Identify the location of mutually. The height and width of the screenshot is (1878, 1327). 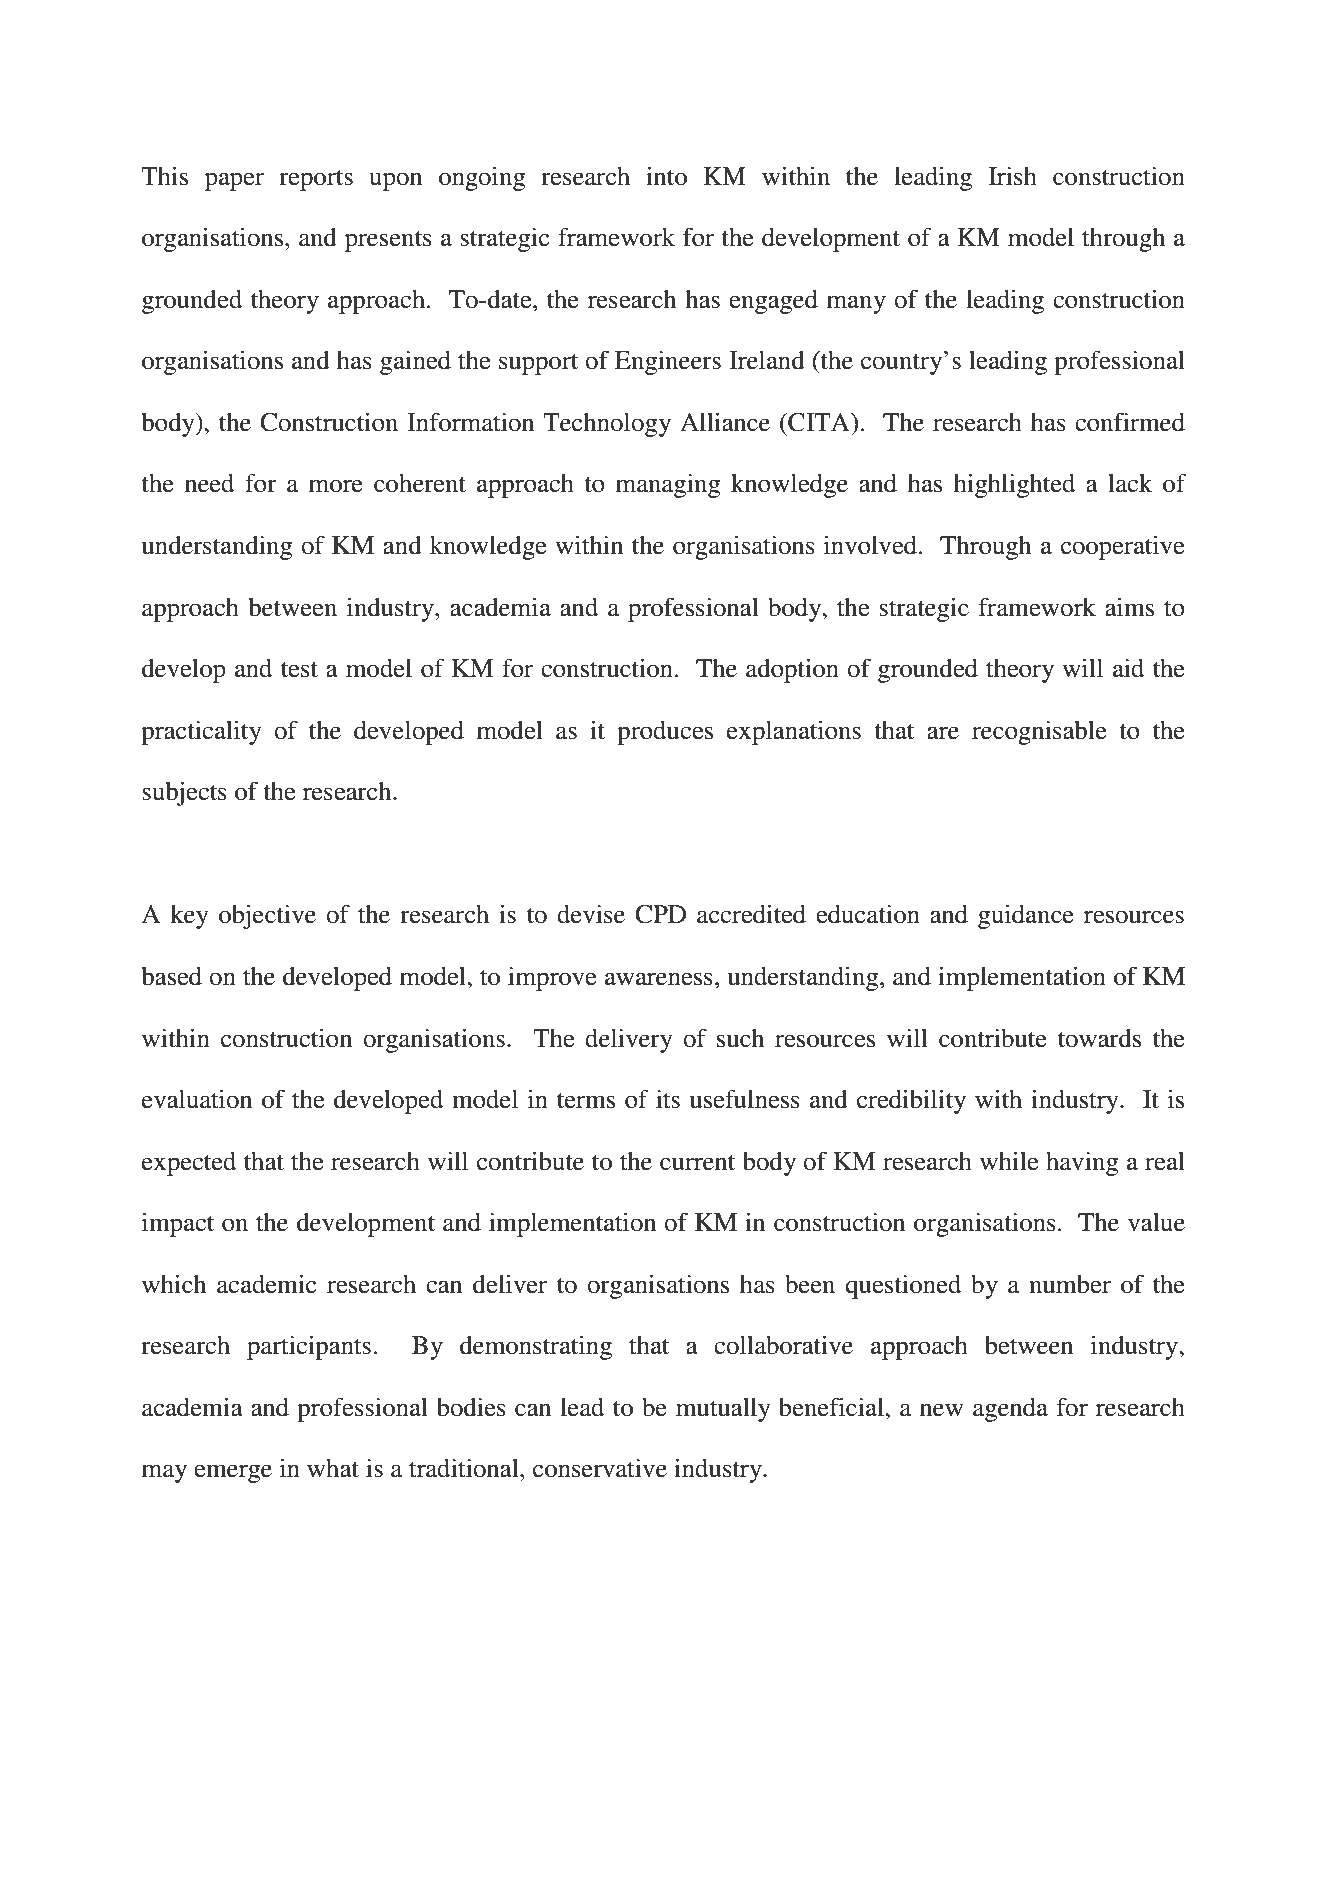
(723, 1410).
